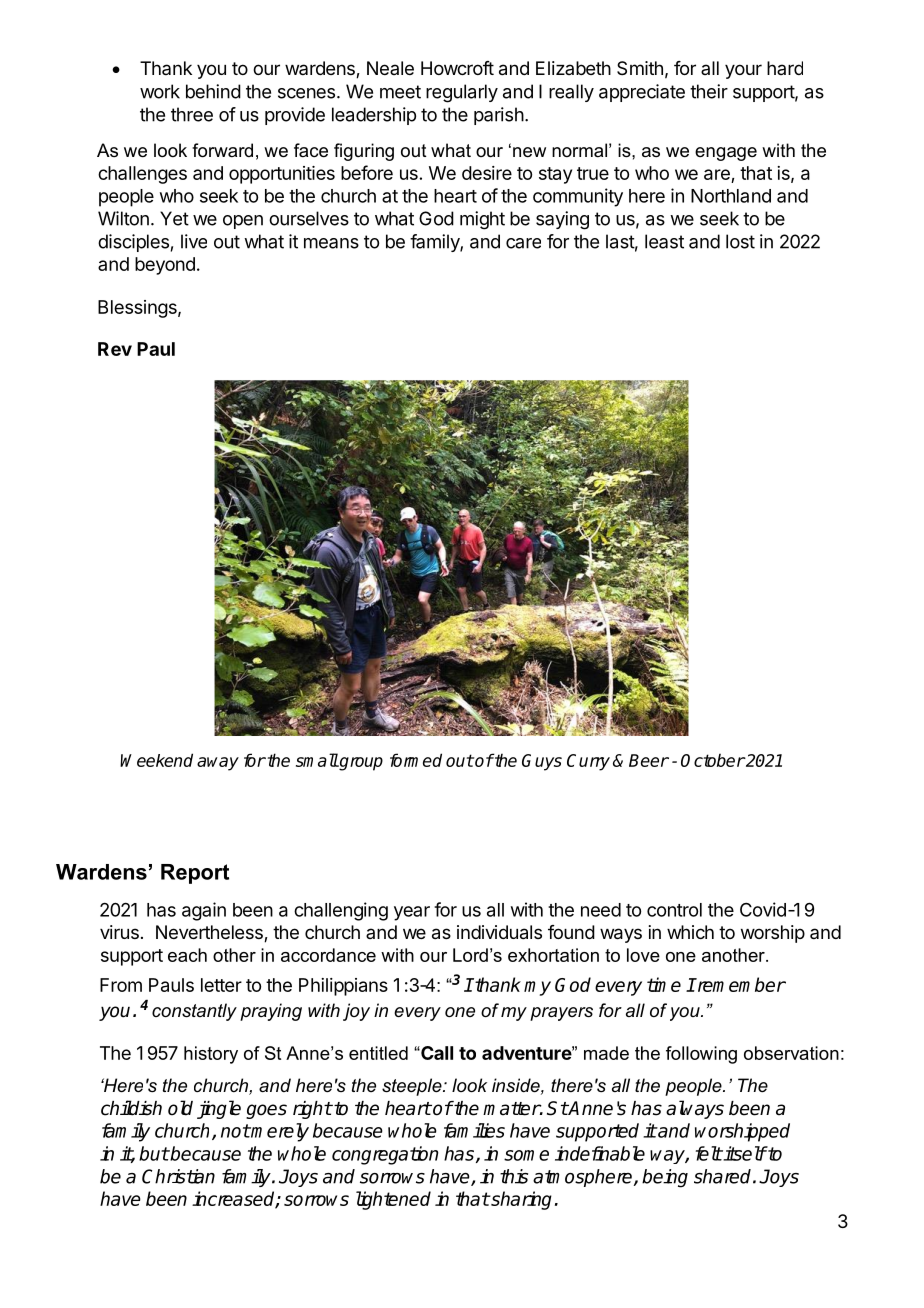  What do you see at coordinates (187, 955) in the screenshot?
I see `each` at bounding box center [187, 955].
